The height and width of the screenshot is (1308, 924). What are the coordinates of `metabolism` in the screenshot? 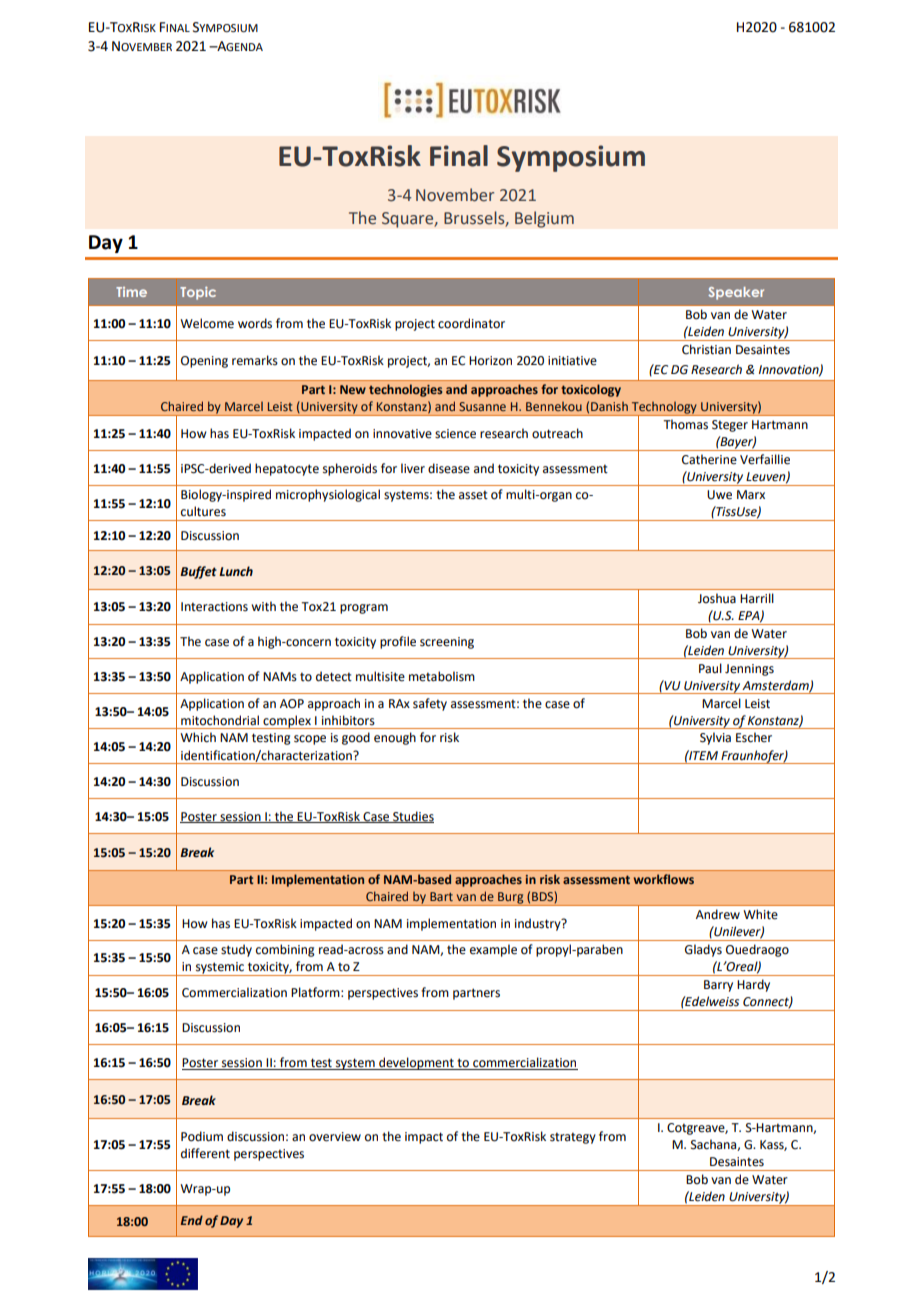 It's located at (442, 676).
